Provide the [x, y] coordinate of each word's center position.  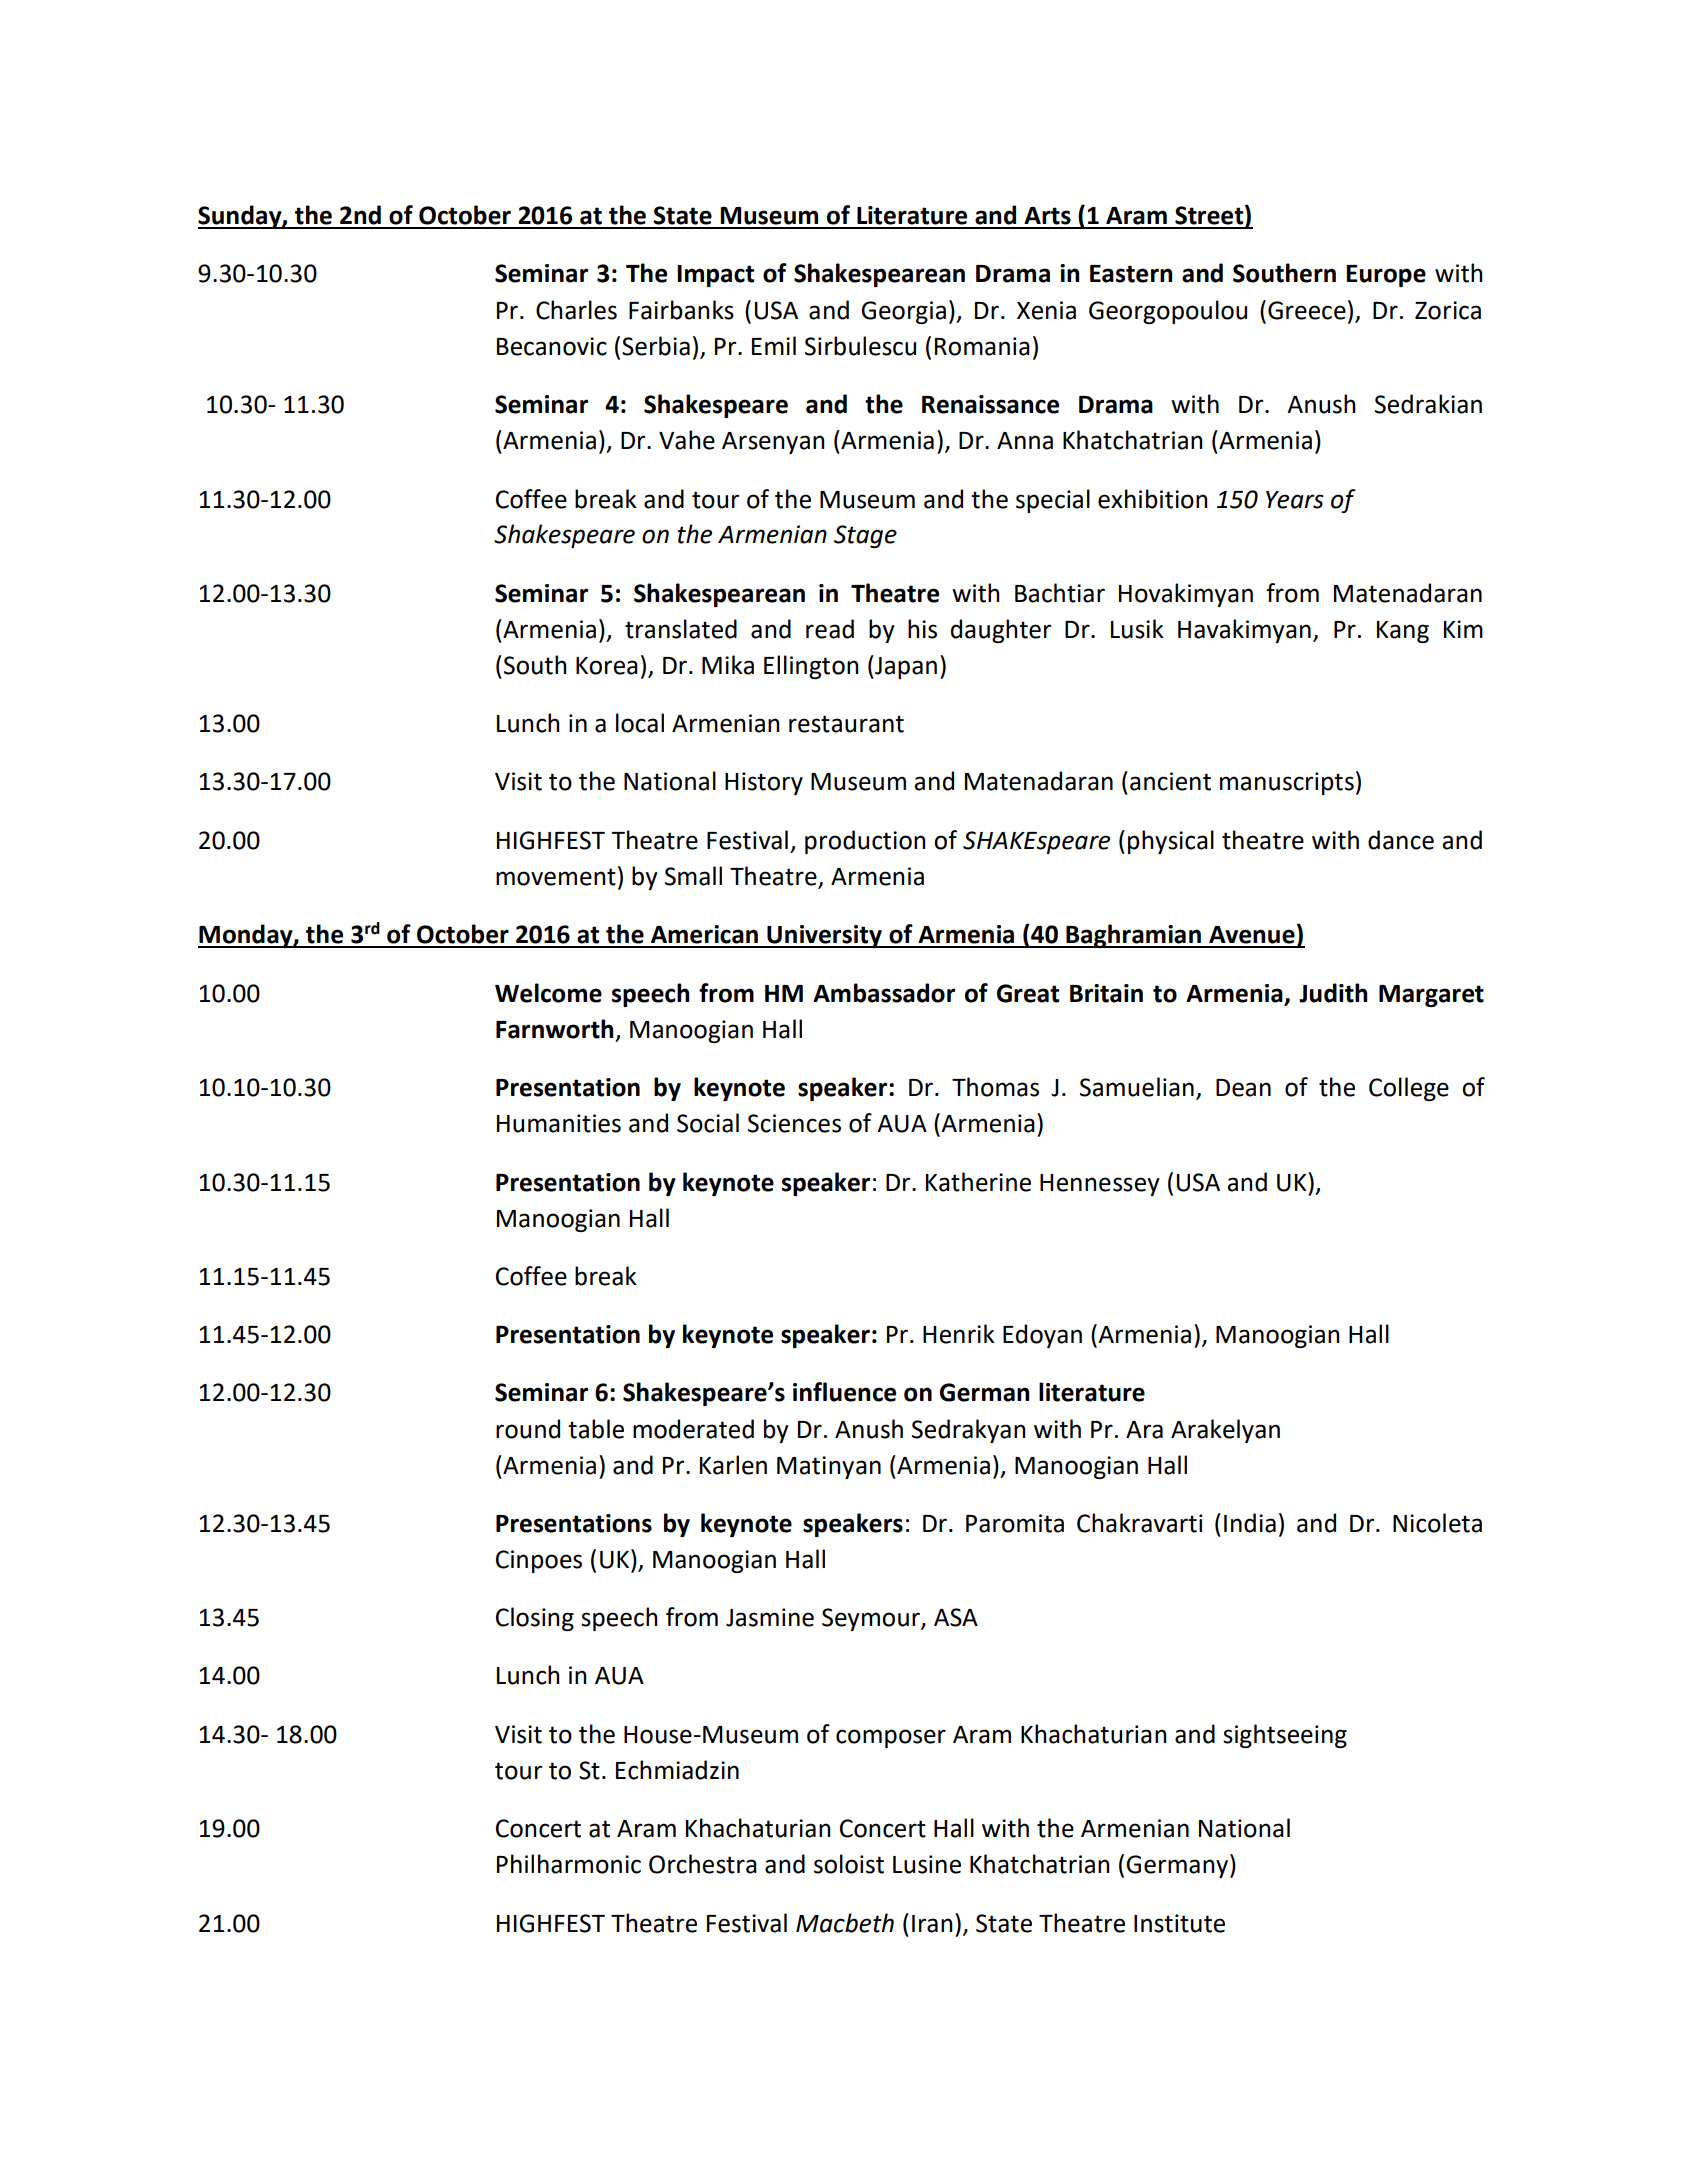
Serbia [656, 346]
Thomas [995, 1087]
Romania [982, 346]
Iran [932, 1924]
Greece [1307, 310]
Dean [1243, 1088]
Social [708, 1123]
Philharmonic [569, 1864]
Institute [1179, 1923]
